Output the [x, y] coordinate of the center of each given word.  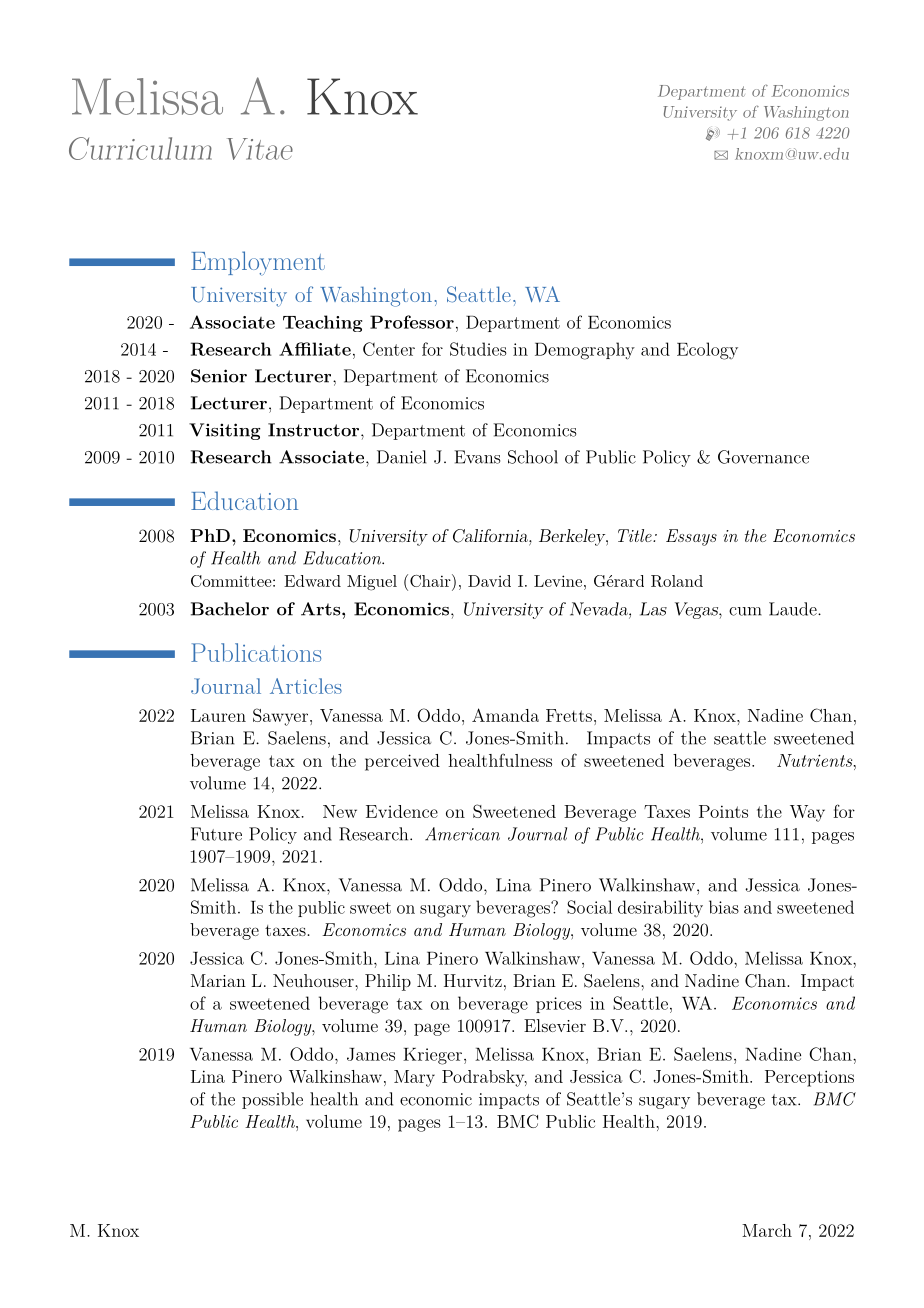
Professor [412, 322]
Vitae [260, 149]
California [491, 537]
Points [723, 811]
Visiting [225, 431]
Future [216, 834]
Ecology [707, 351]
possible [272, 1100]
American [462, 834]
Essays [691, 537]
